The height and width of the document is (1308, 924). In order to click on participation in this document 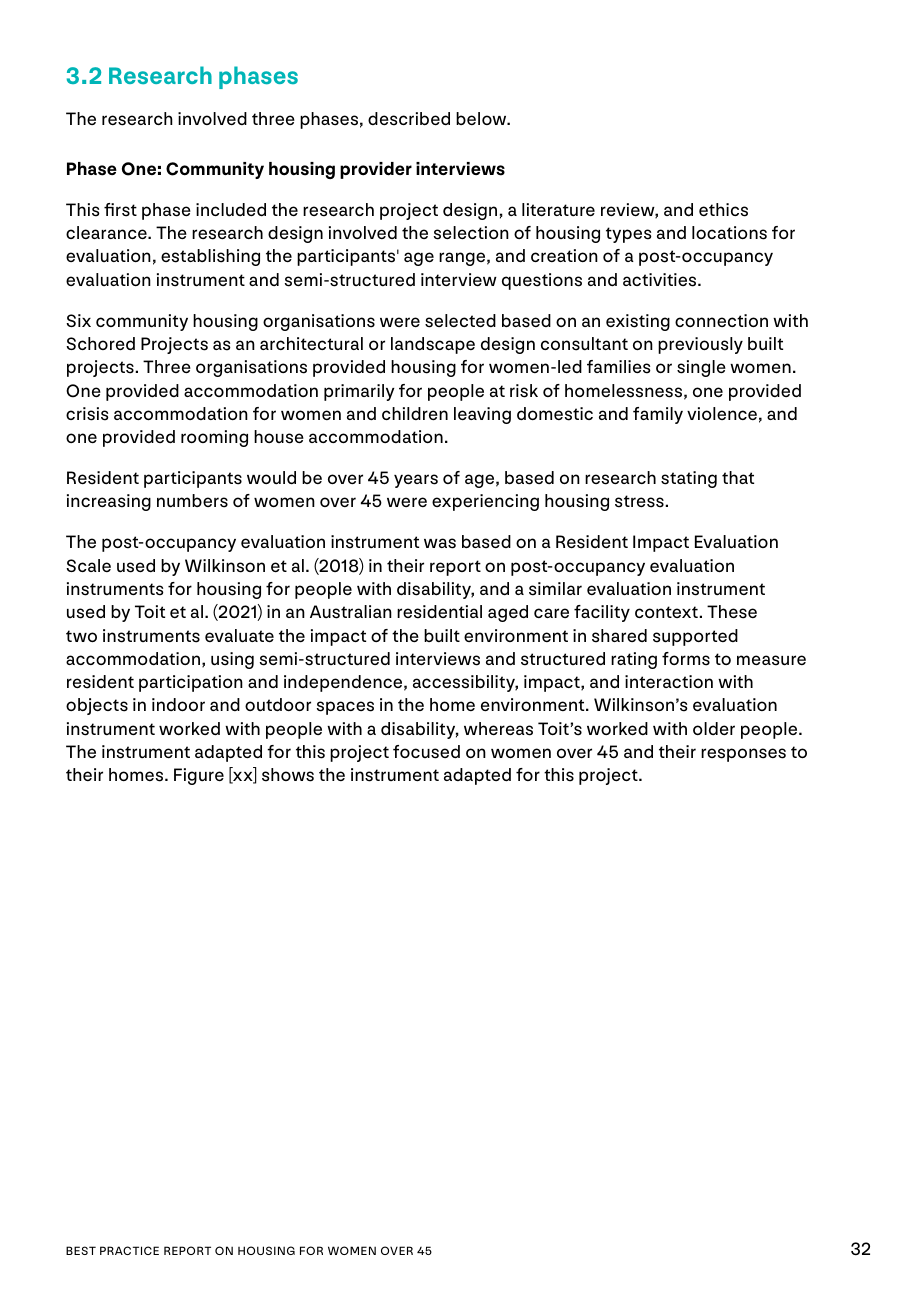, I will do `click(191, 683)`.
